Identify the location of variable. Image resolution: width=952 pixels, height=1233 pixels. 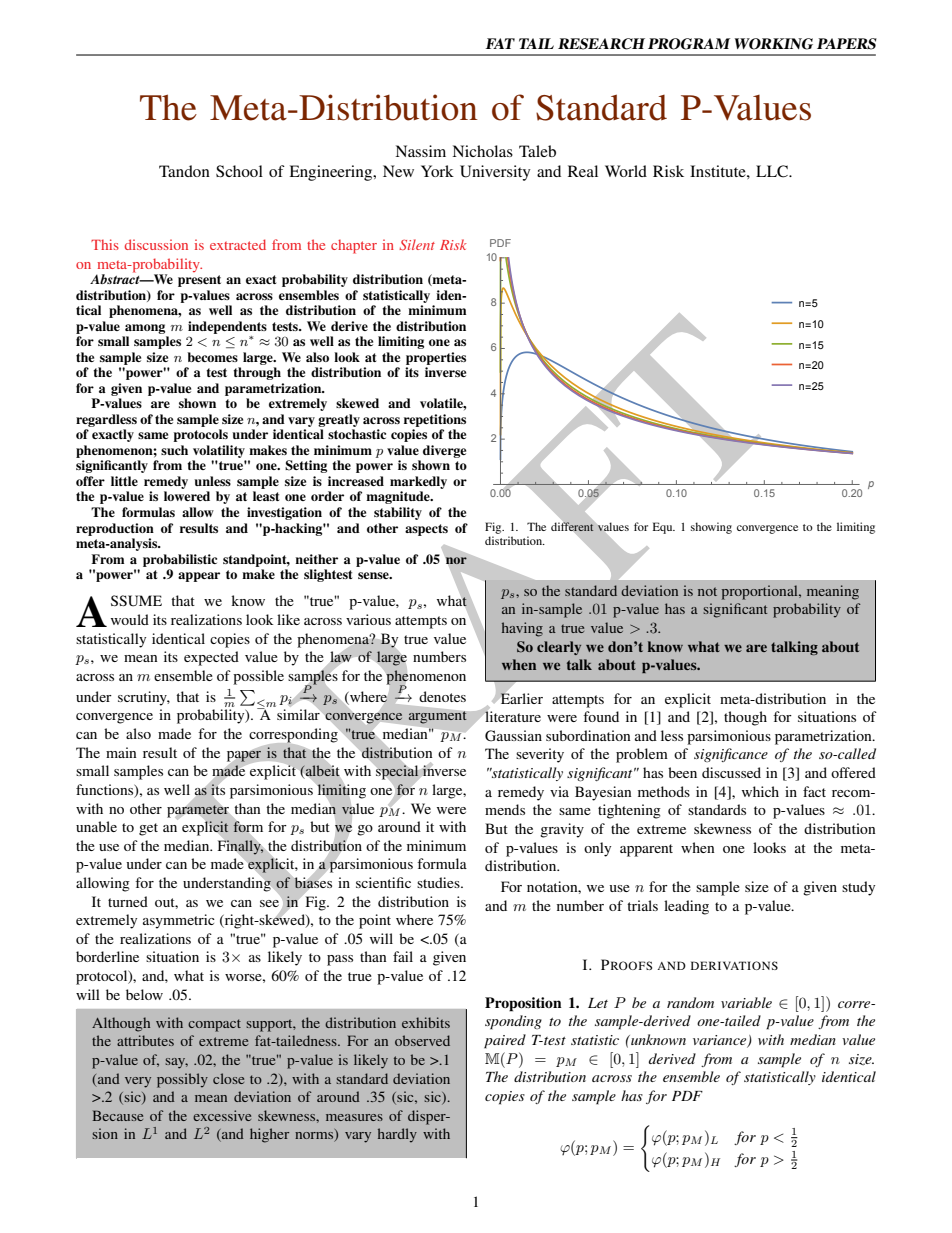
(746, 1002).
